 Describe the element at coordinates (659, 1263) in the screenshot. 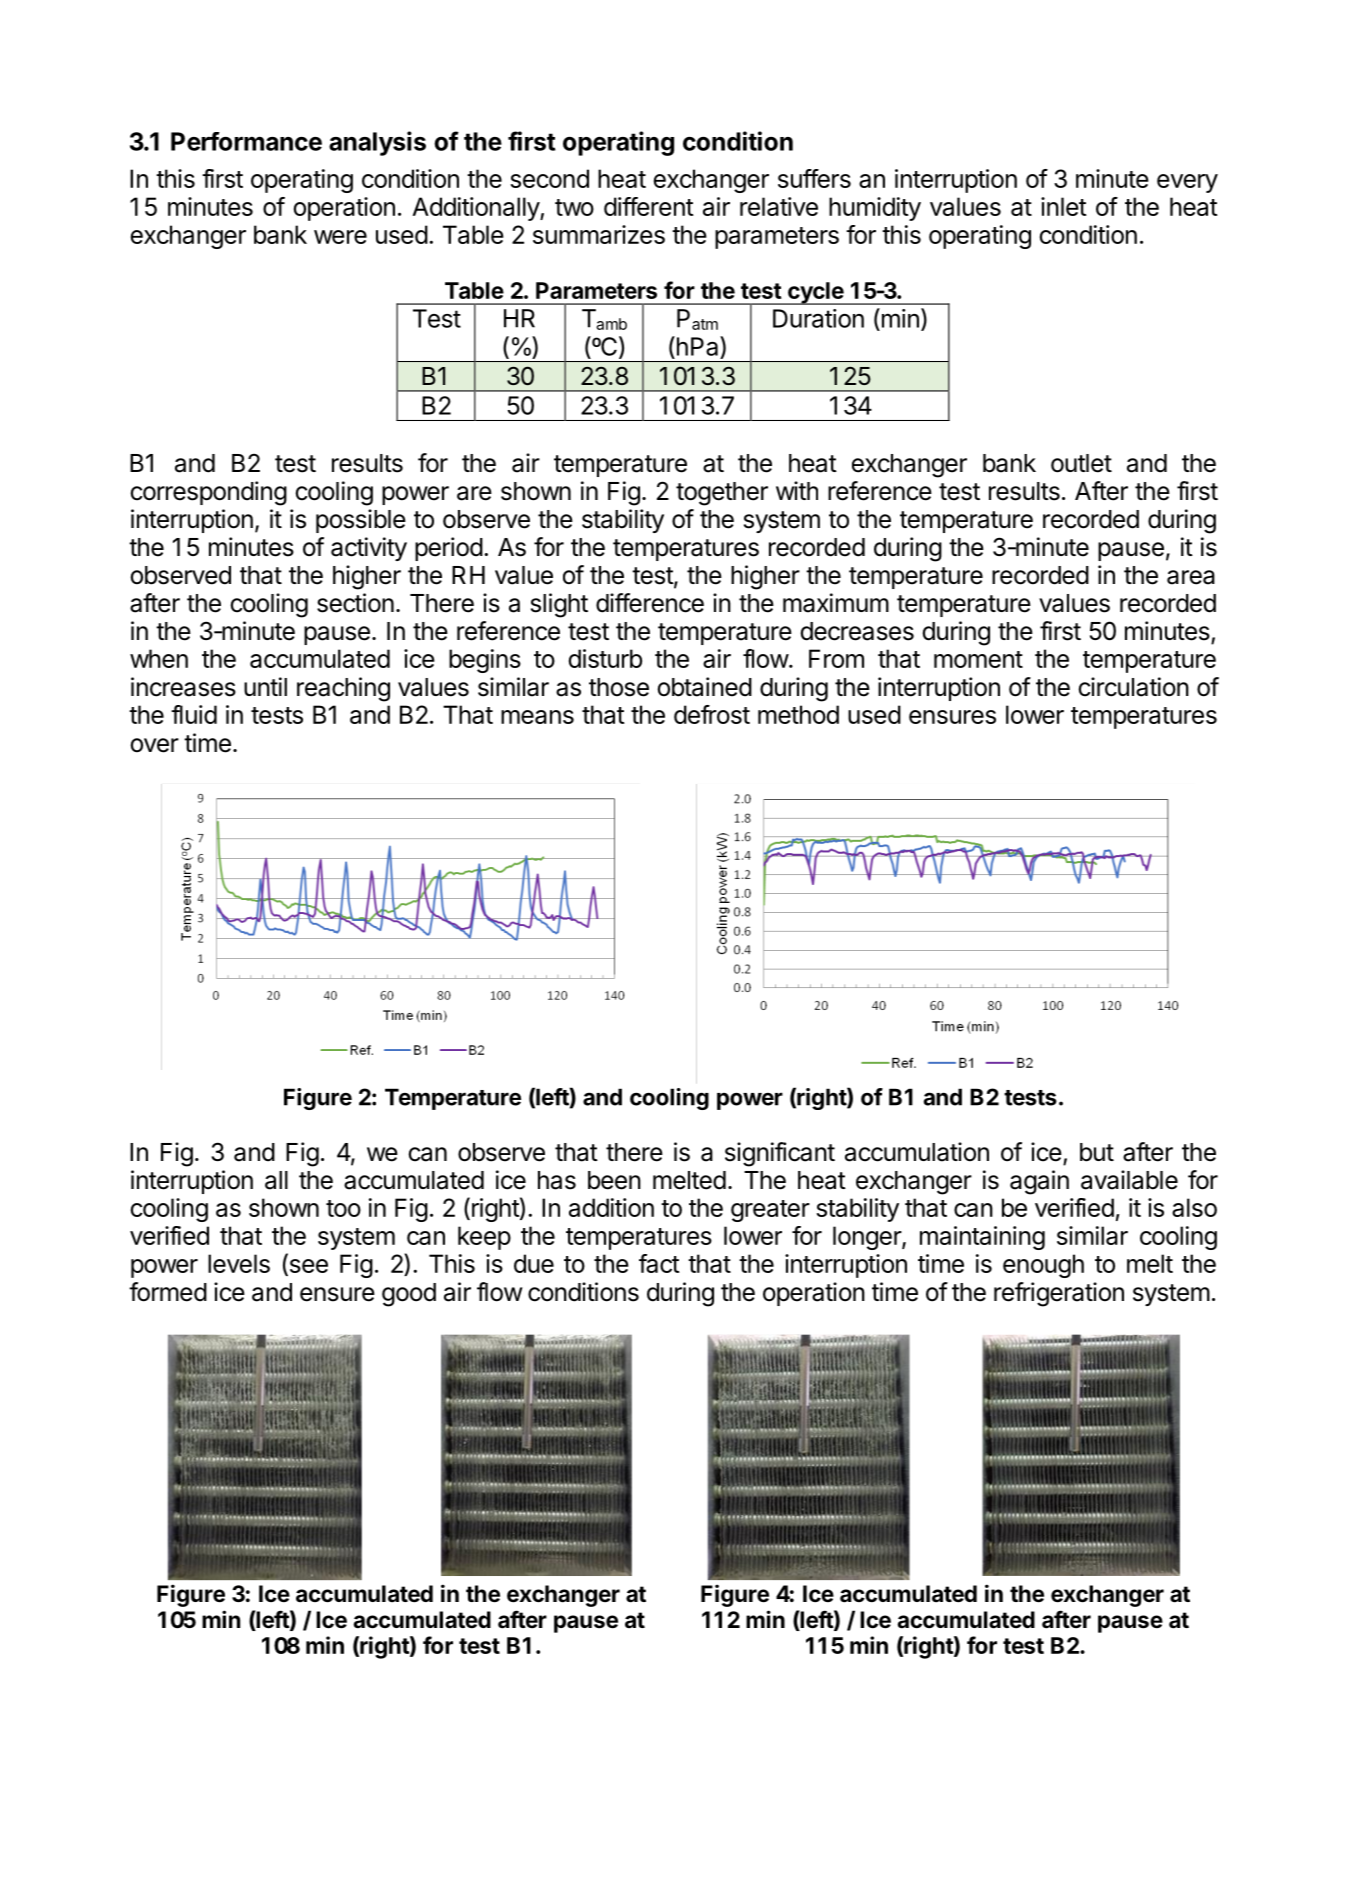

I see `fact` at that location.
